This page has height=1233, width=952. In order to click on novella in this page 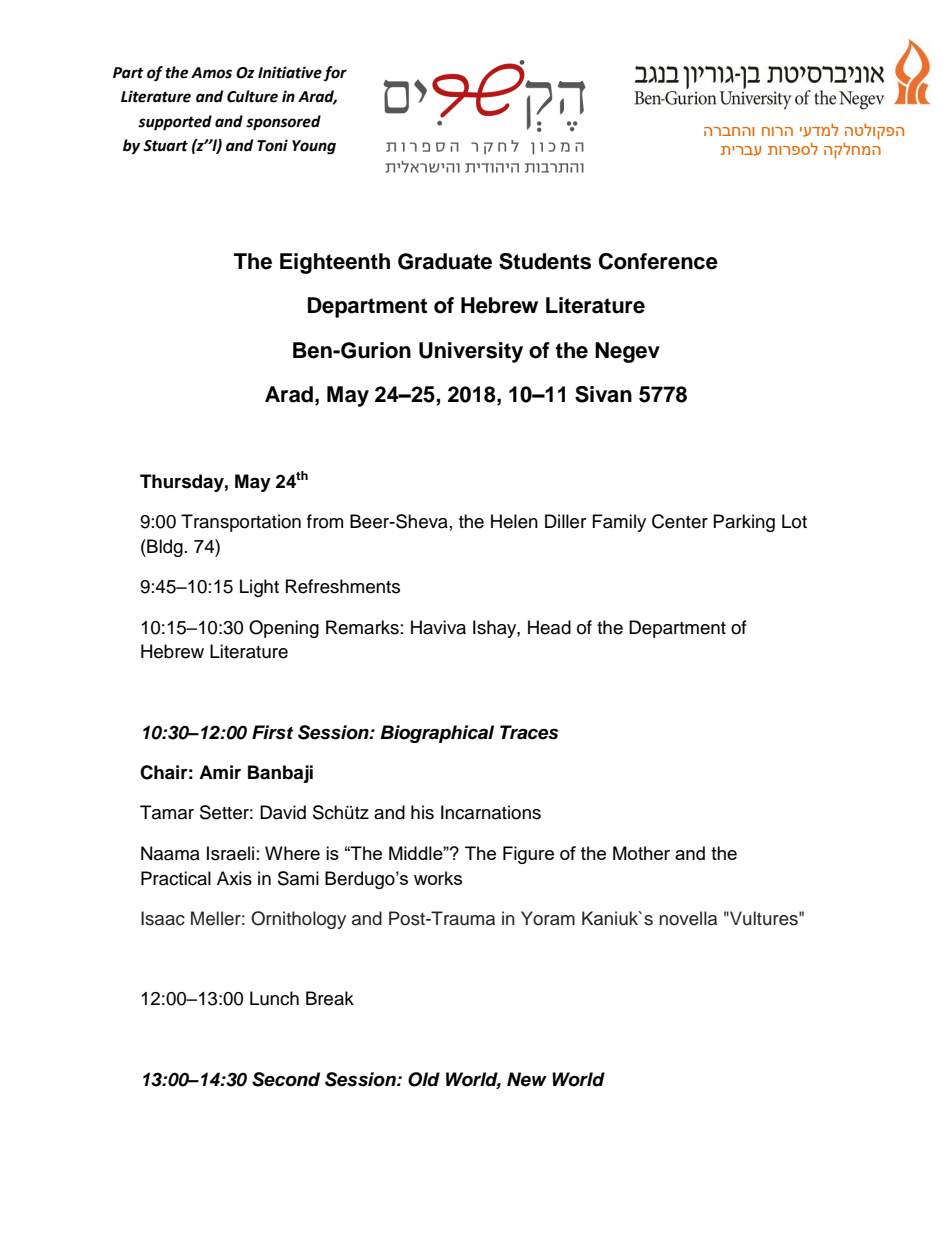, I will do `click(688, 918)`.
